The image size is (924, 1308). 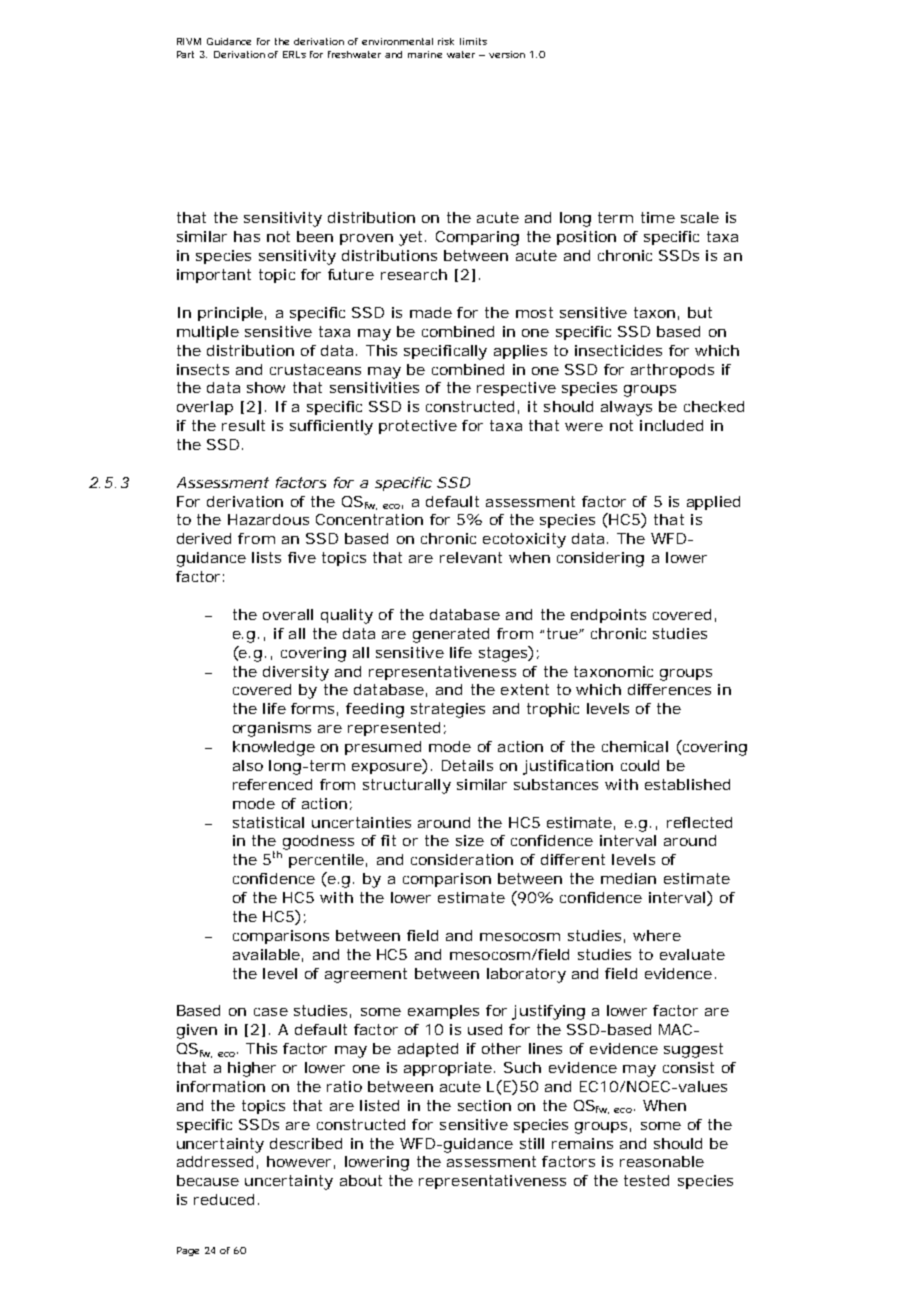 I want to click on marine, so click(x=425, y=54).
